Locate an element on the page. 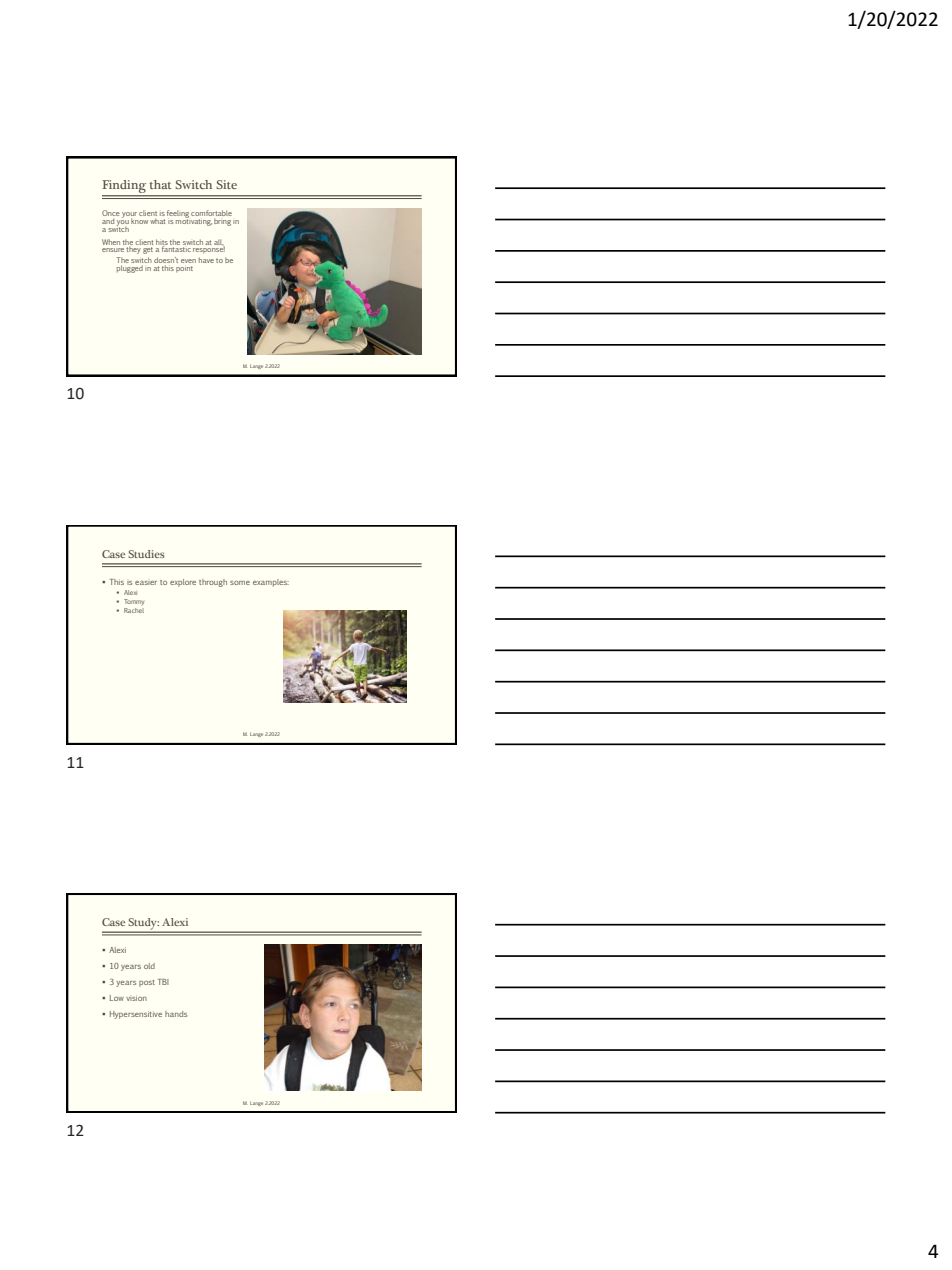 This image has height=1270, width=952. easier is located at coordinates (146, 583).
